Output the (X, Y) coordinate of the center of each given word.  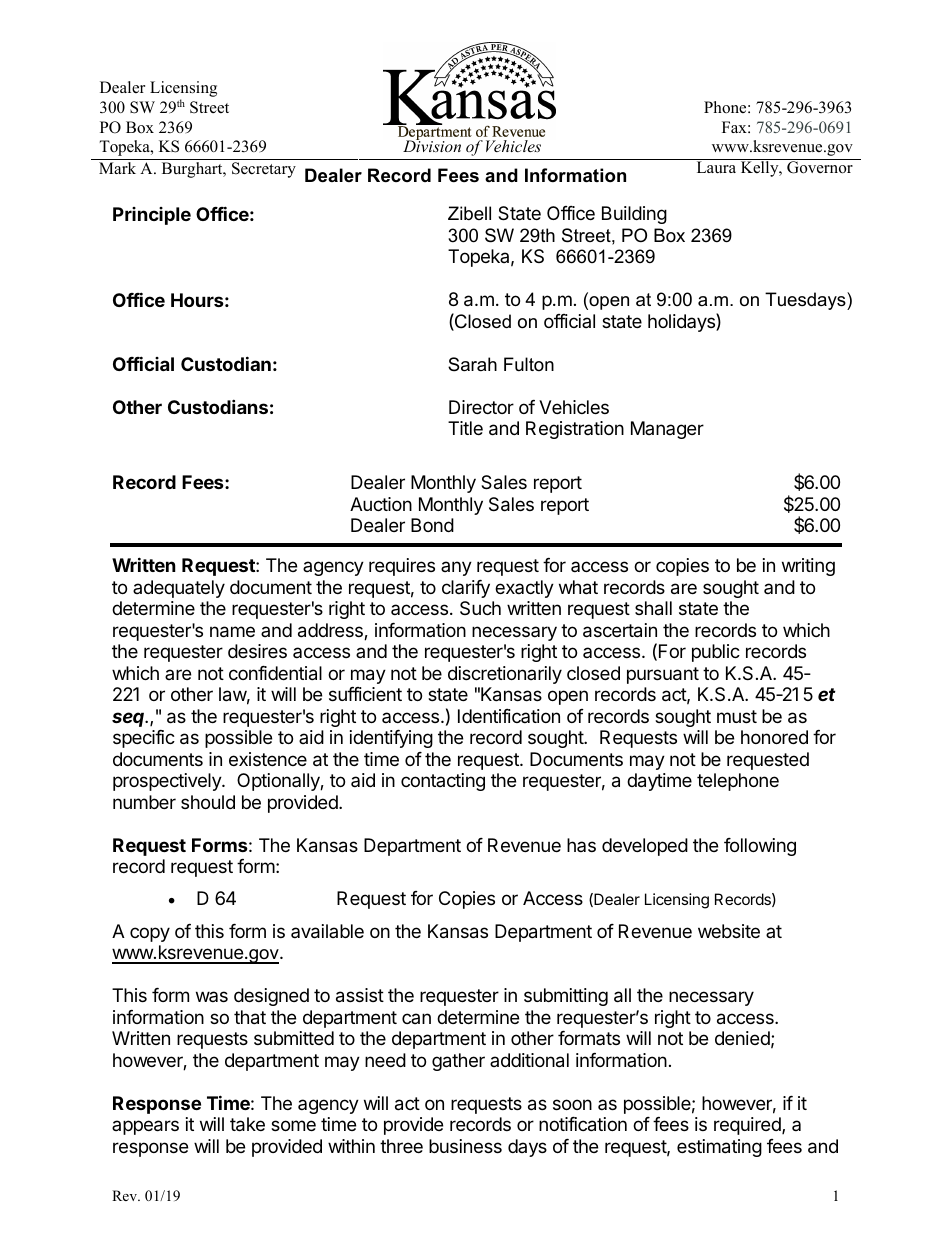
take (247, 1124)
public (716, 653)
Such (480, 608)
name (232, 632)
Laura (716, 166)
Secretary (264, 170)
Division (432, 145)
